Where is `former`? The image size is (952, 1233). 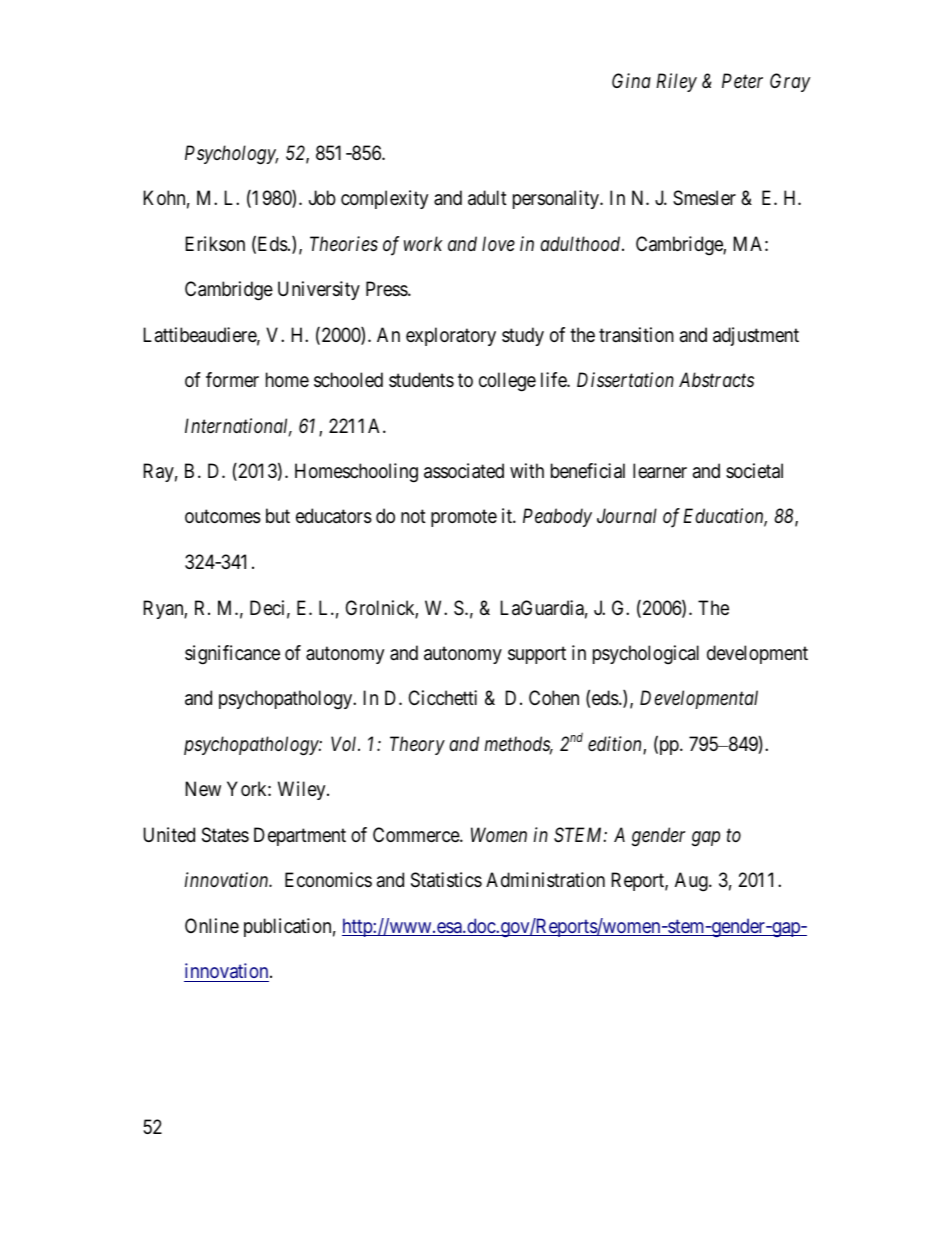 former is located at coordinates (232, 379).
